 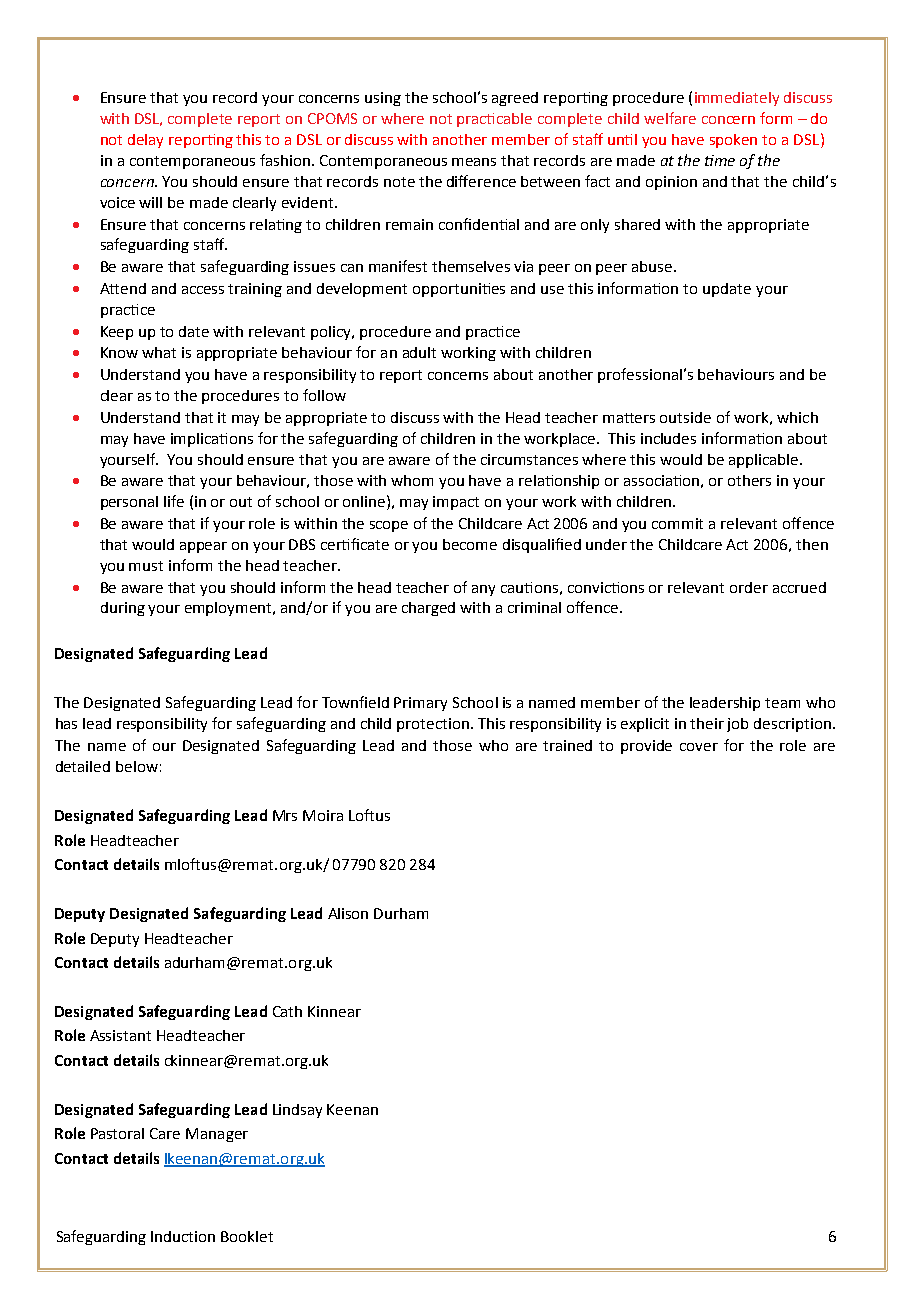 I want to click on impact, so click(x=456, y=503).
